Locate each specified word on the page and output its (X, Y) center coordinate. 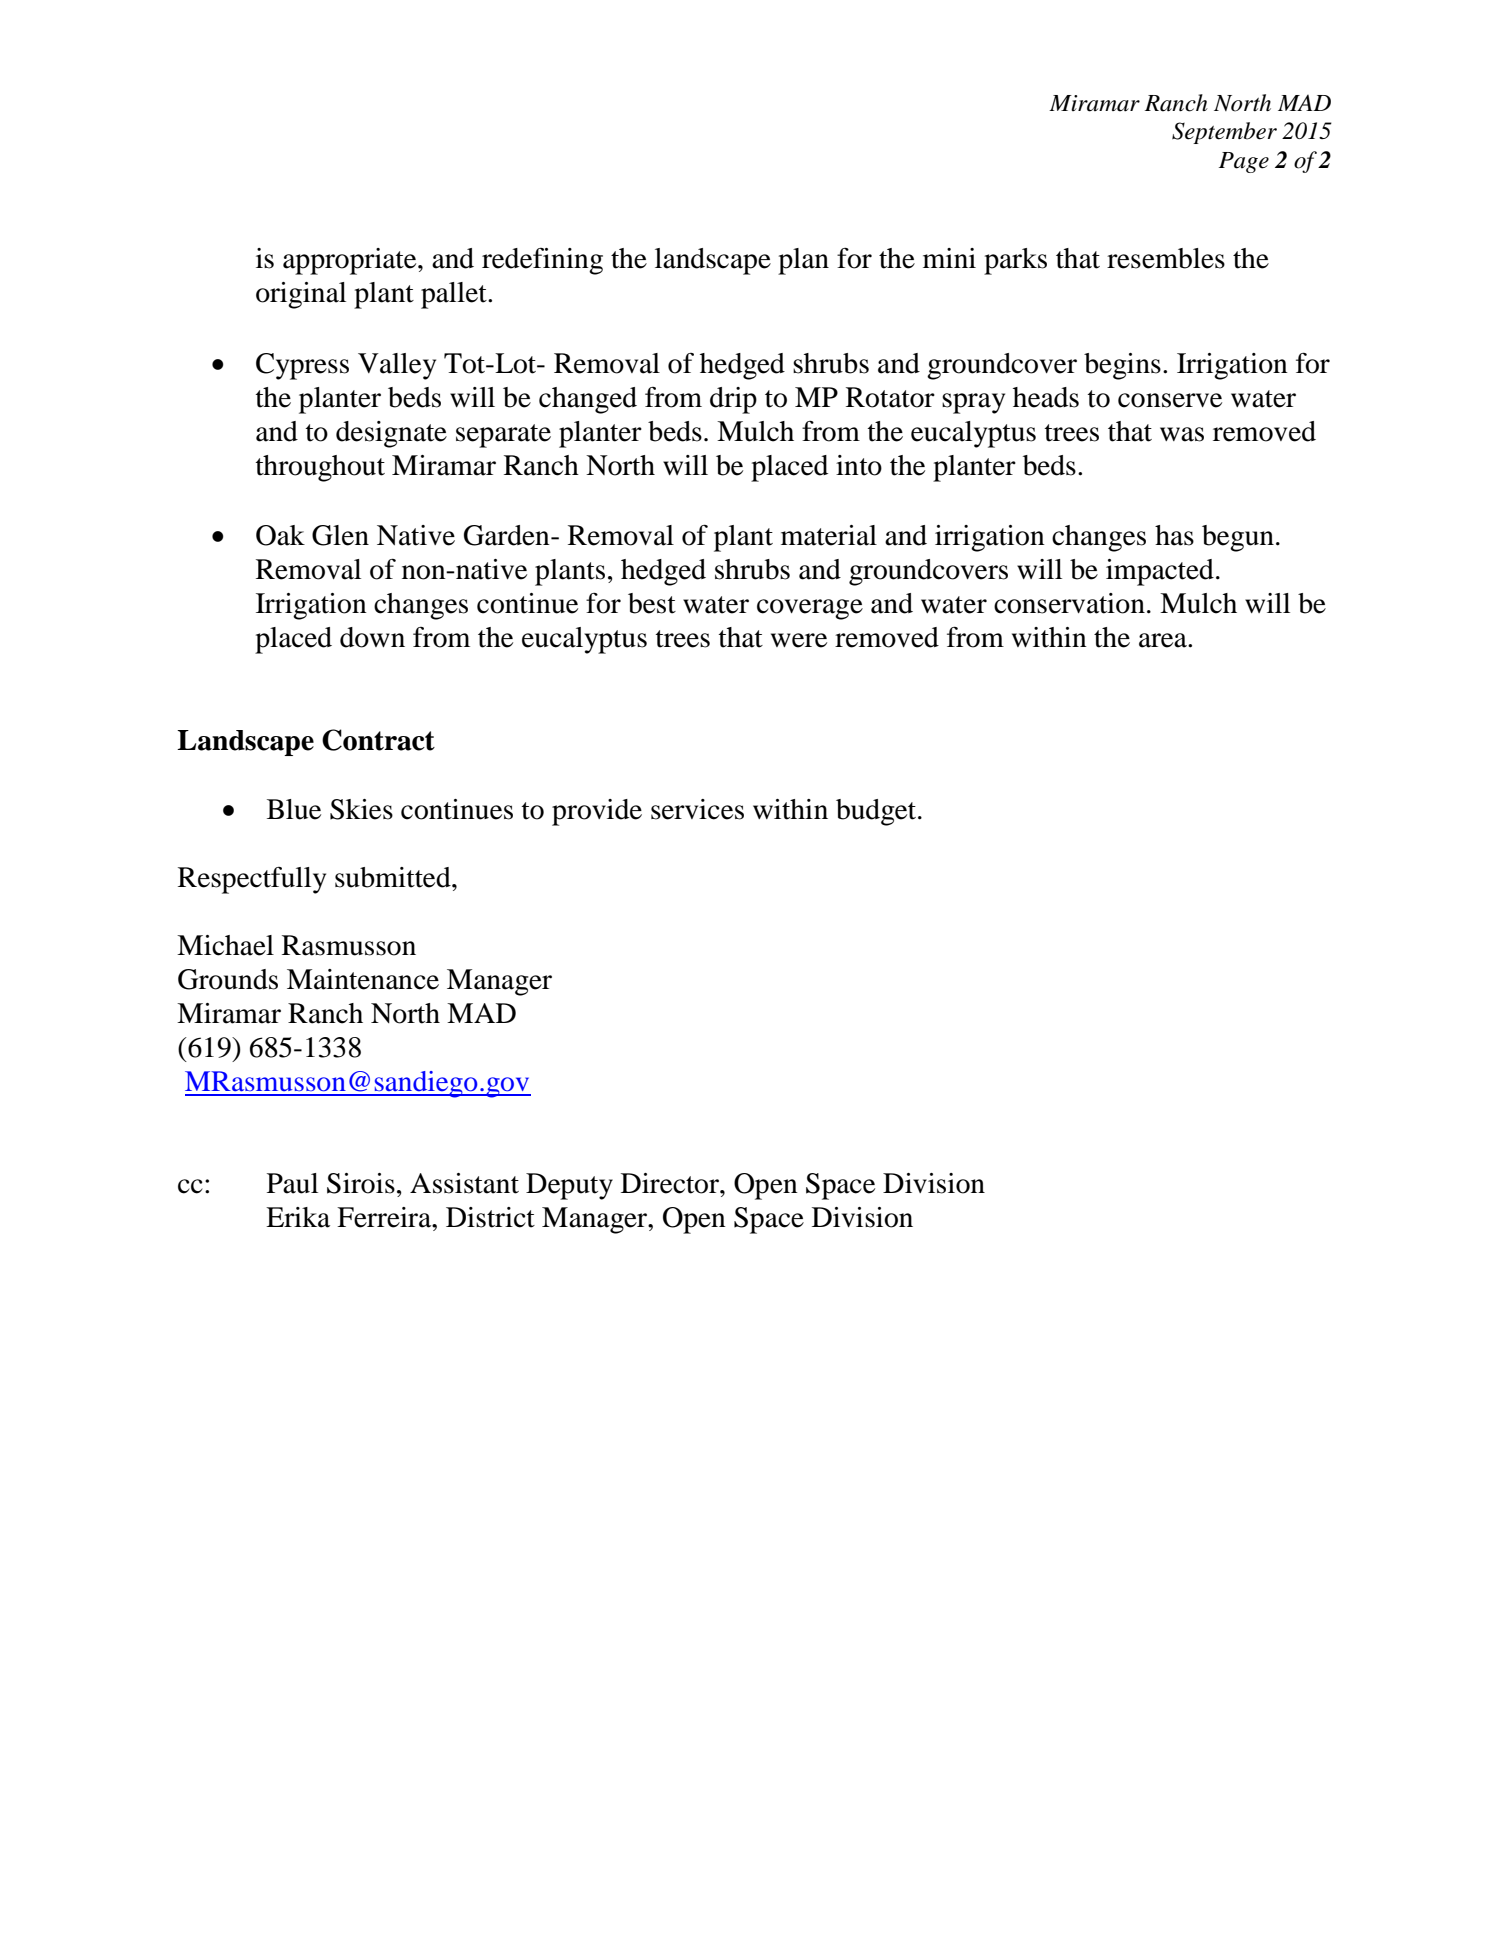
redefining (542, 261)
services (697, 809)
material (829, 535)
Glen (340, 535)
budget (877, 812)
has (1174, 535)
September (1224, 133)
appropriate (351, 261)
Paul (292, 1183)
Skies (361, 809)
